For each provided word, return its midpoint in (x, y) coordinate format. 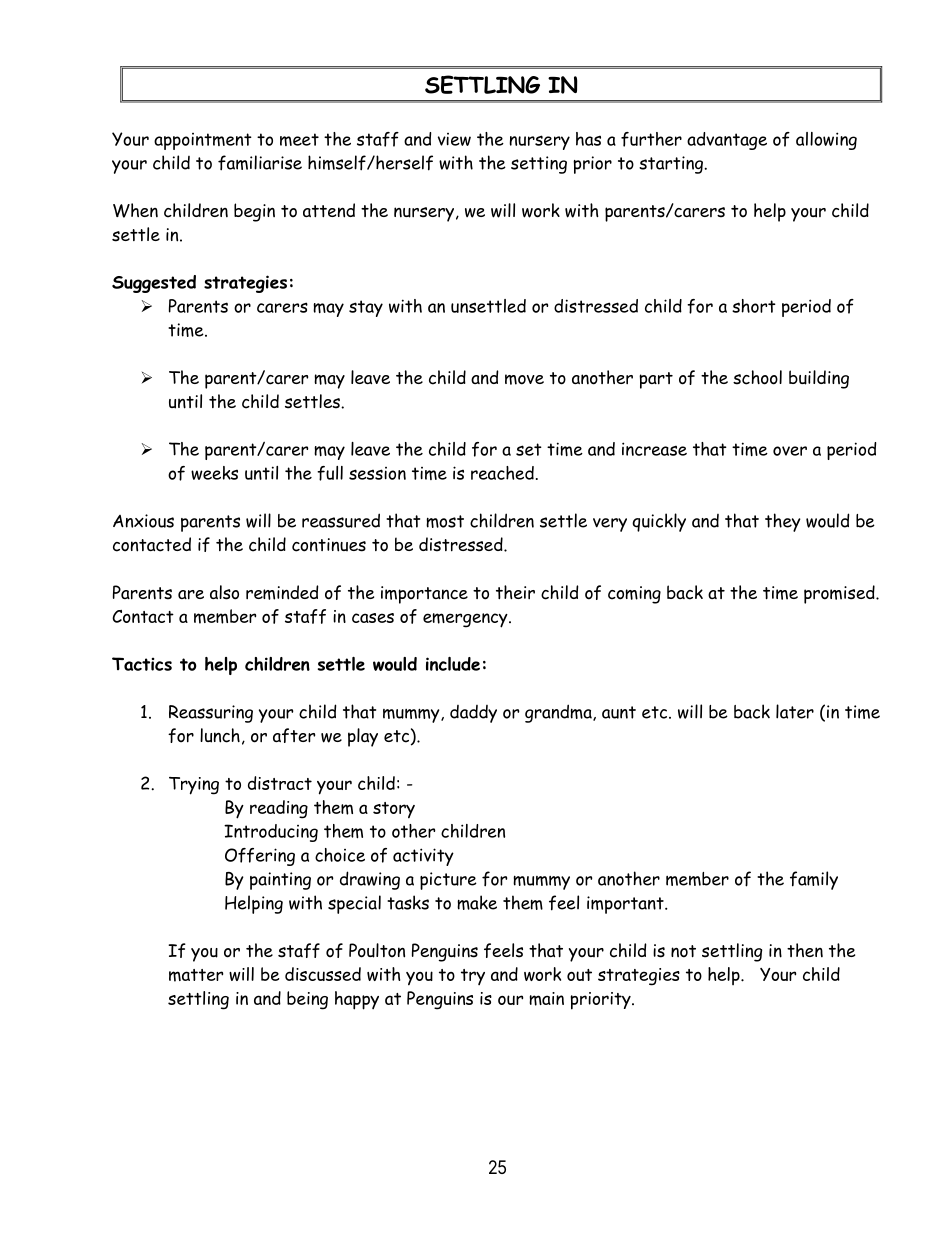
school (757, 377)
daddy (473, 714)
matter (196, 975)
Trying (194, 786)
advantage (727, 141)
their (515, 592)
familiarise (260, 163)
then (805, 950)
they (783, 522)
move (524, 379)
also (224, 592)
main (546, 999)
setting (539, 165)
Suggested (154, 284)
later (795, 711)
